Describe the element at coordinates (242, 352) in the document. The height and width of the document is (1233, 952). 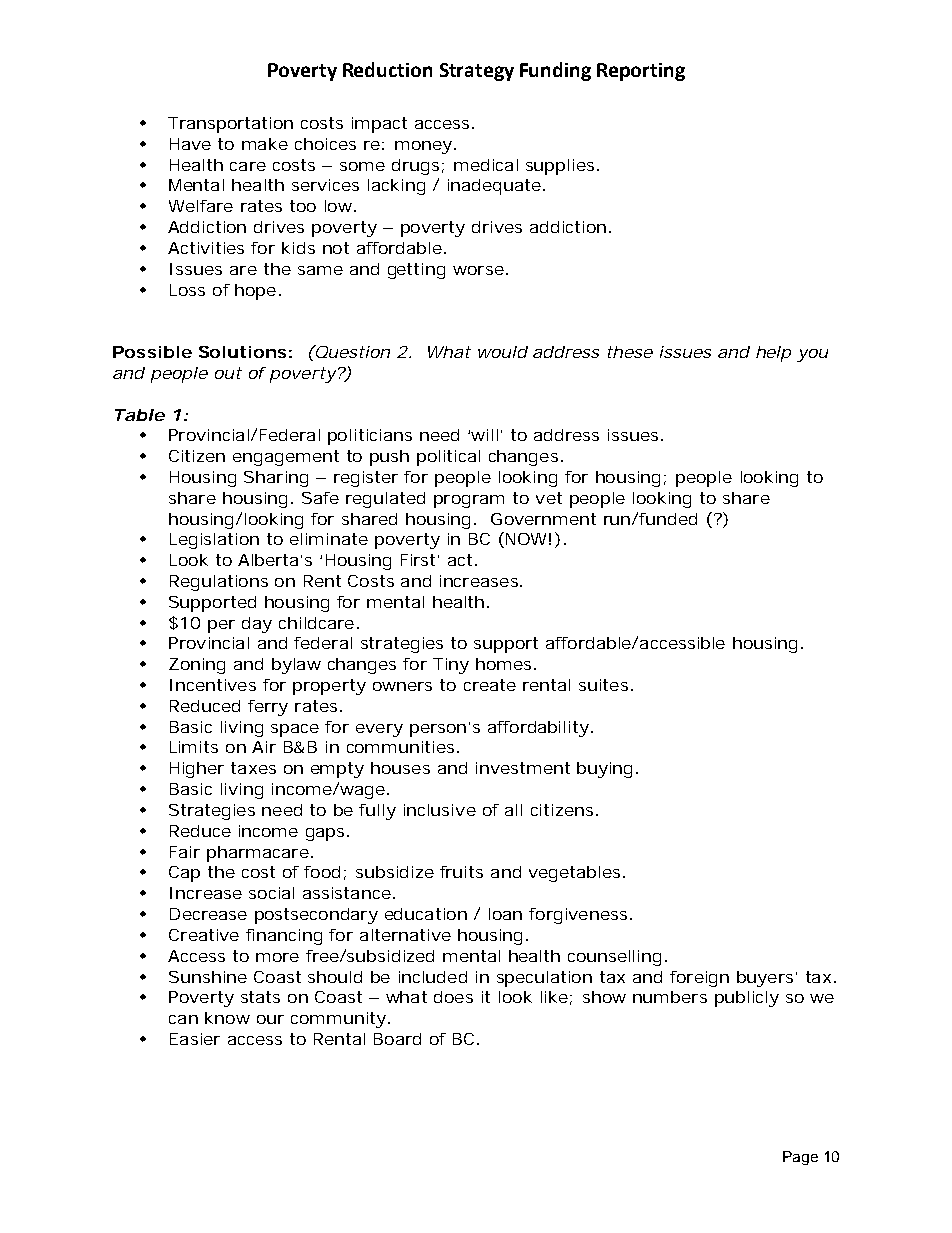
I see `Solutions` at that location.
